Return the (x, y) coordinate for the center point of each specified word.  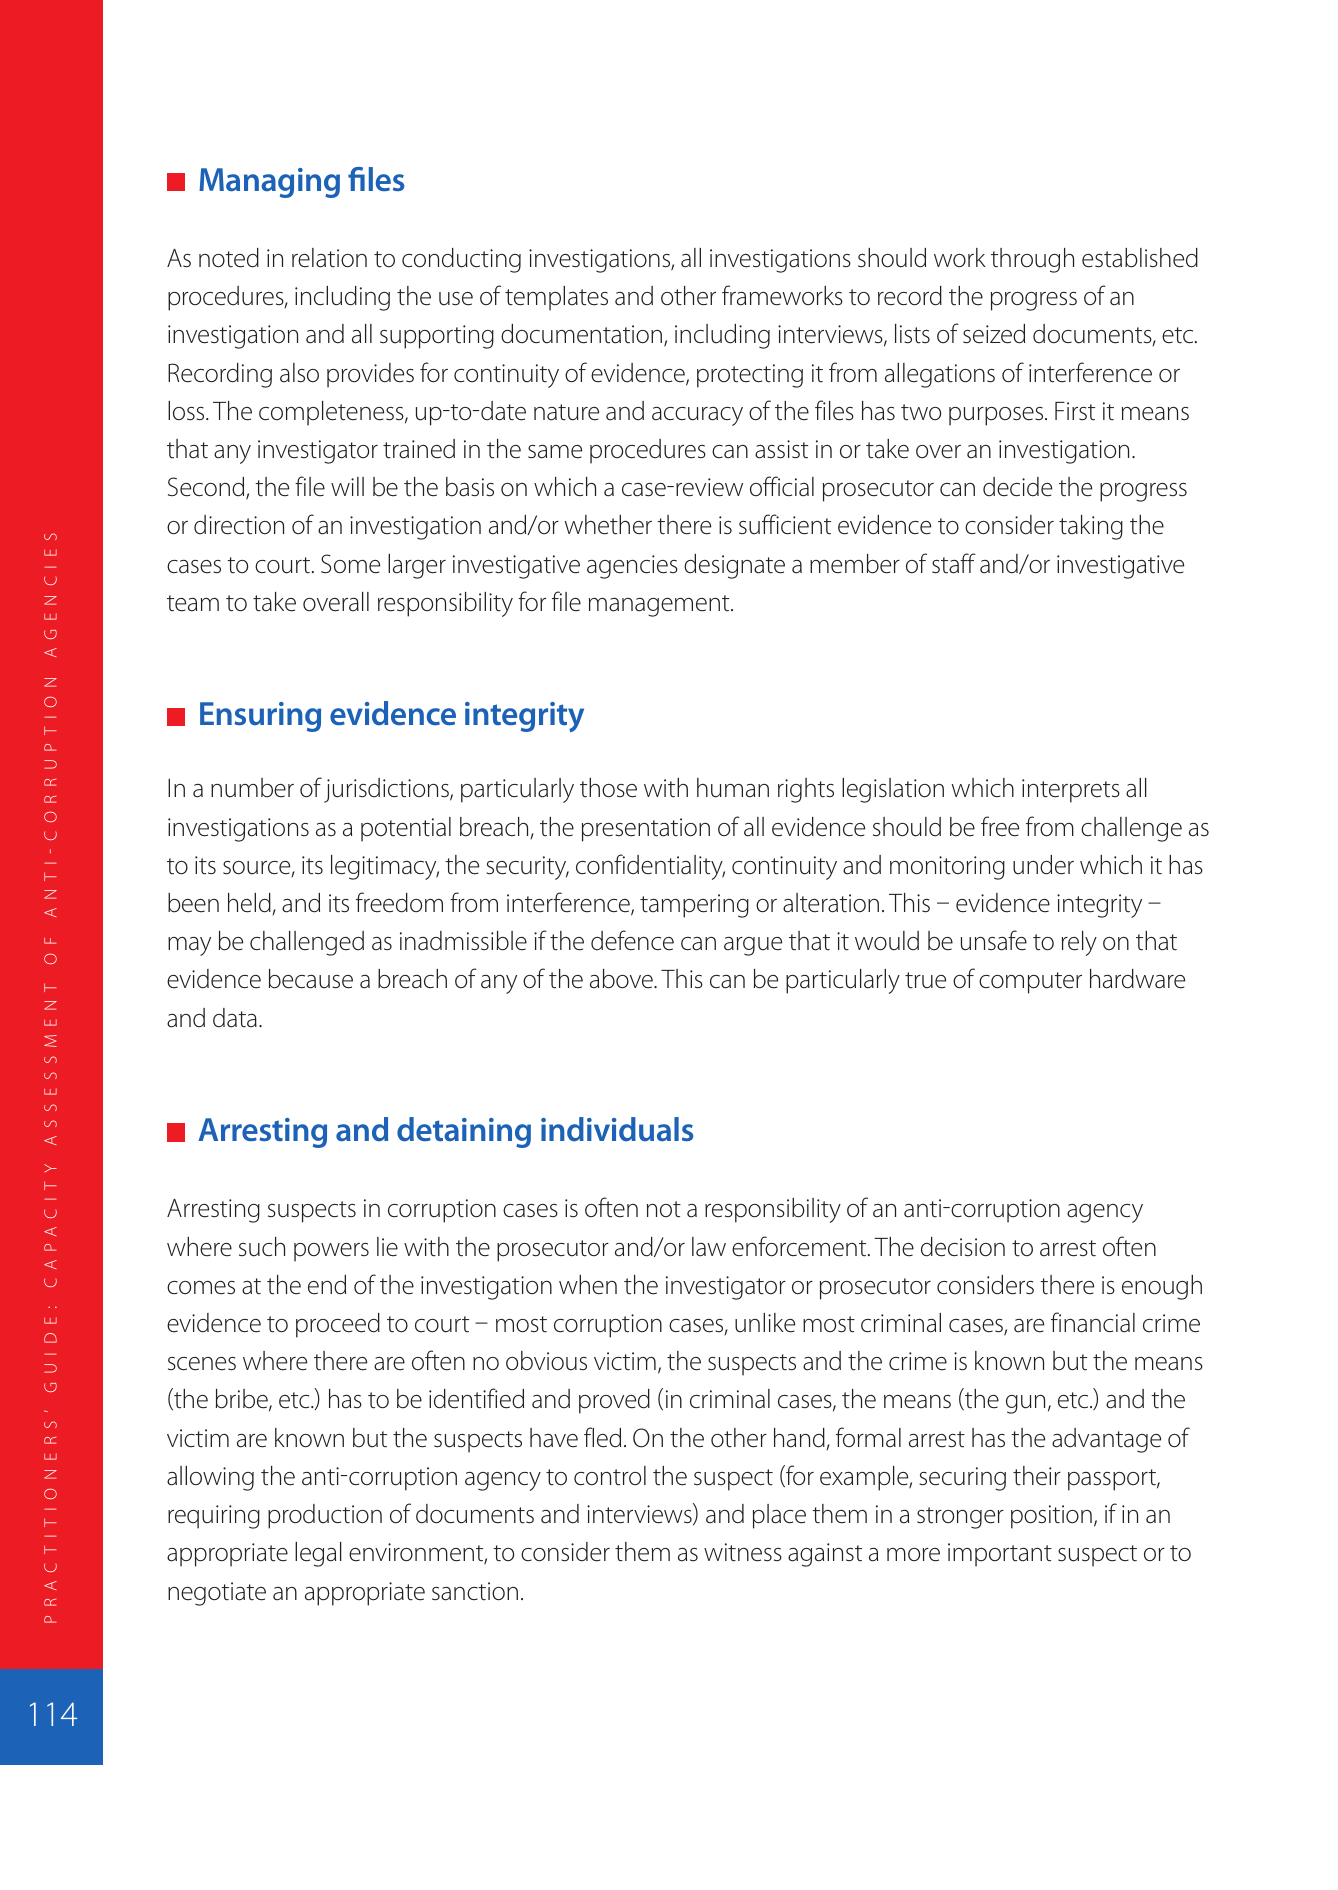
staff (954, 563)
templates (556, 298)
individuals (617, 1129)
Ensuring (260, 717)
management (660, 606)
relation (329, 258)
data (235, 1018)
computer (1030, 983)
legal (318, 1554)
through (1032, 260)
